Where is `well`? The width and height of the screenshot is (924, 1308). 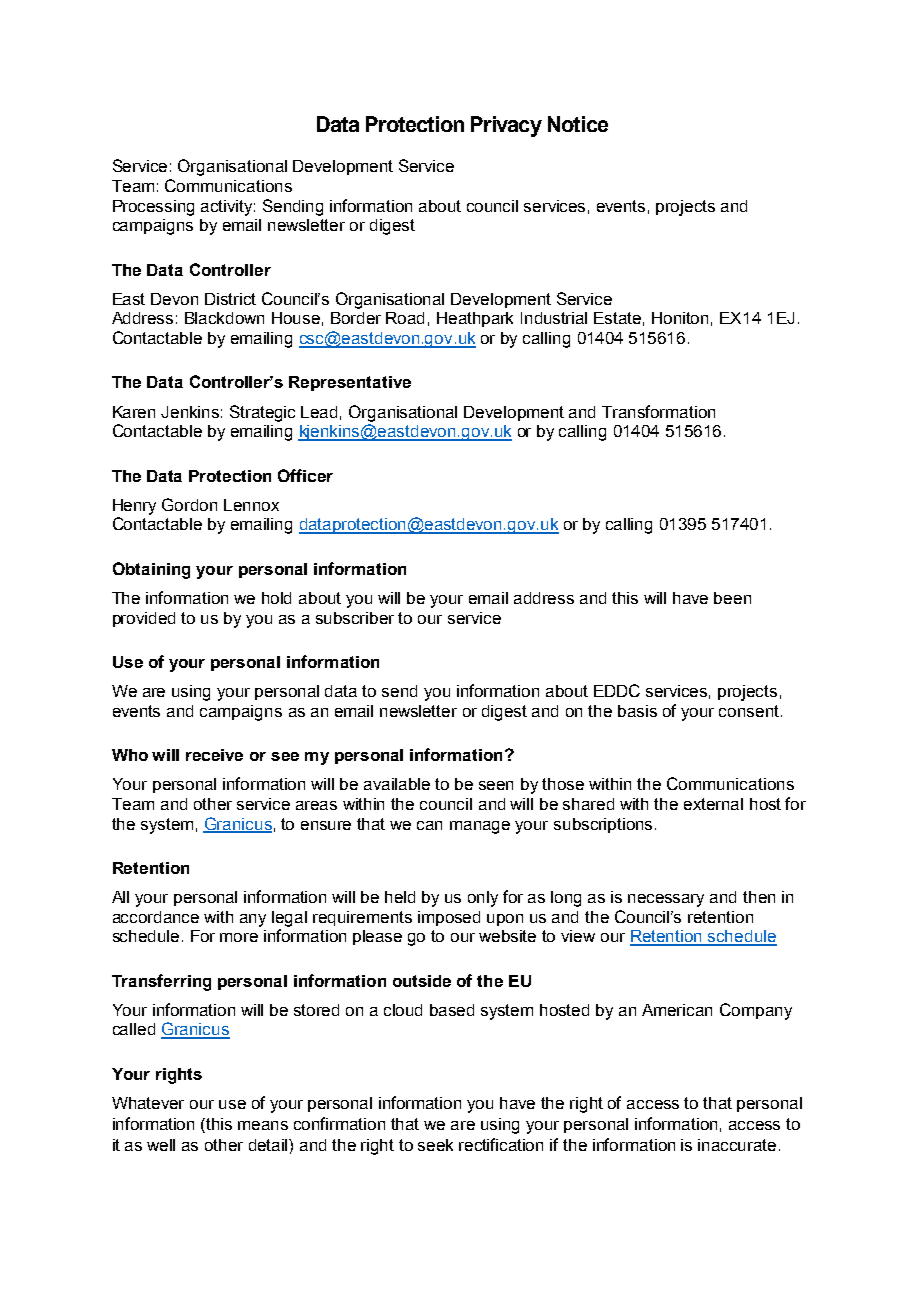
well is located at coordinates (161, 1145).
